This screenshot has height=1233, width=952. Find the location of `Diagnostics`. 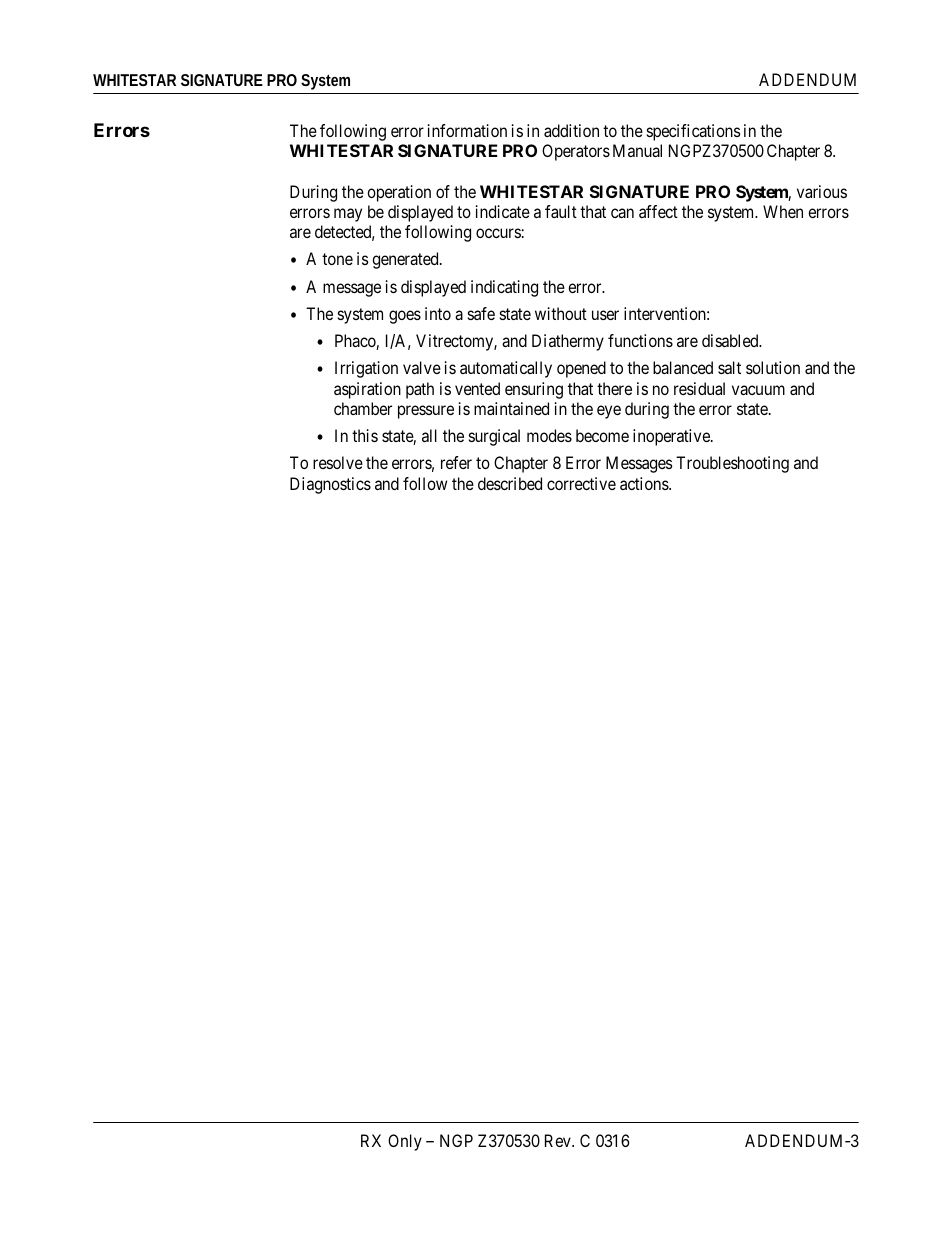

Diagnostics is located at coordinates (330, 485).
